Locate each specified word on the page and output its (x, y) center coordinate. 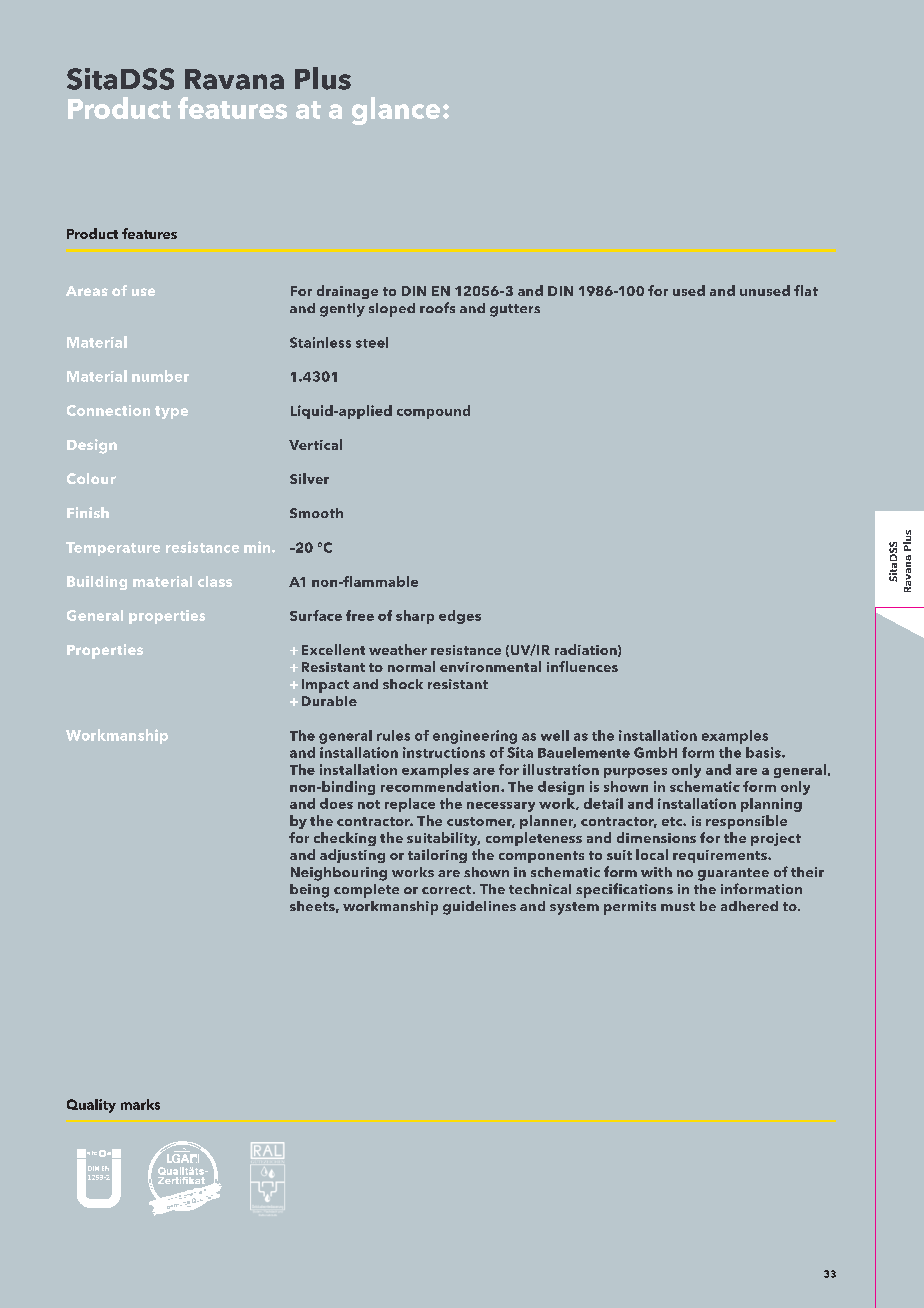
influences (582, 666)
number (160, 376)
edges (460, 617)
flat (806, 290)
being (309, 891)
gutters (515, 310)
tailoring (437, 856)
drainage (347, 292)
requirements (721, 856)
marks (140, 1104)
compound (433, 412)
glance (396, 111)
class (215, 581)
